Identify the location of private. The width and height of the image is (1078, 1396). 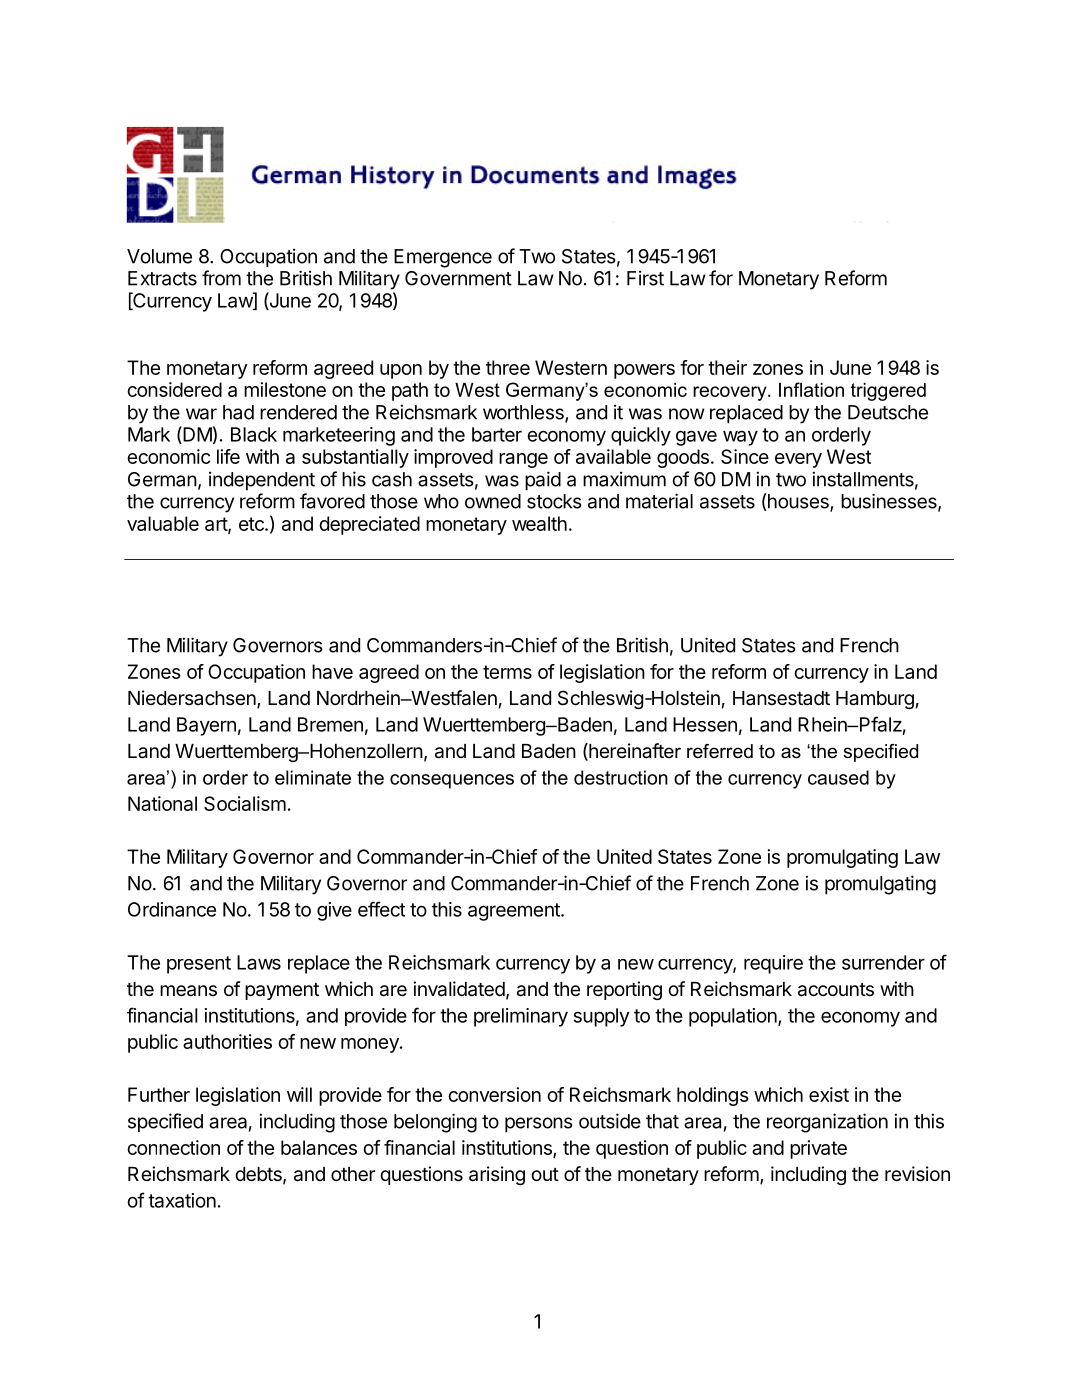
(818, 1149).
